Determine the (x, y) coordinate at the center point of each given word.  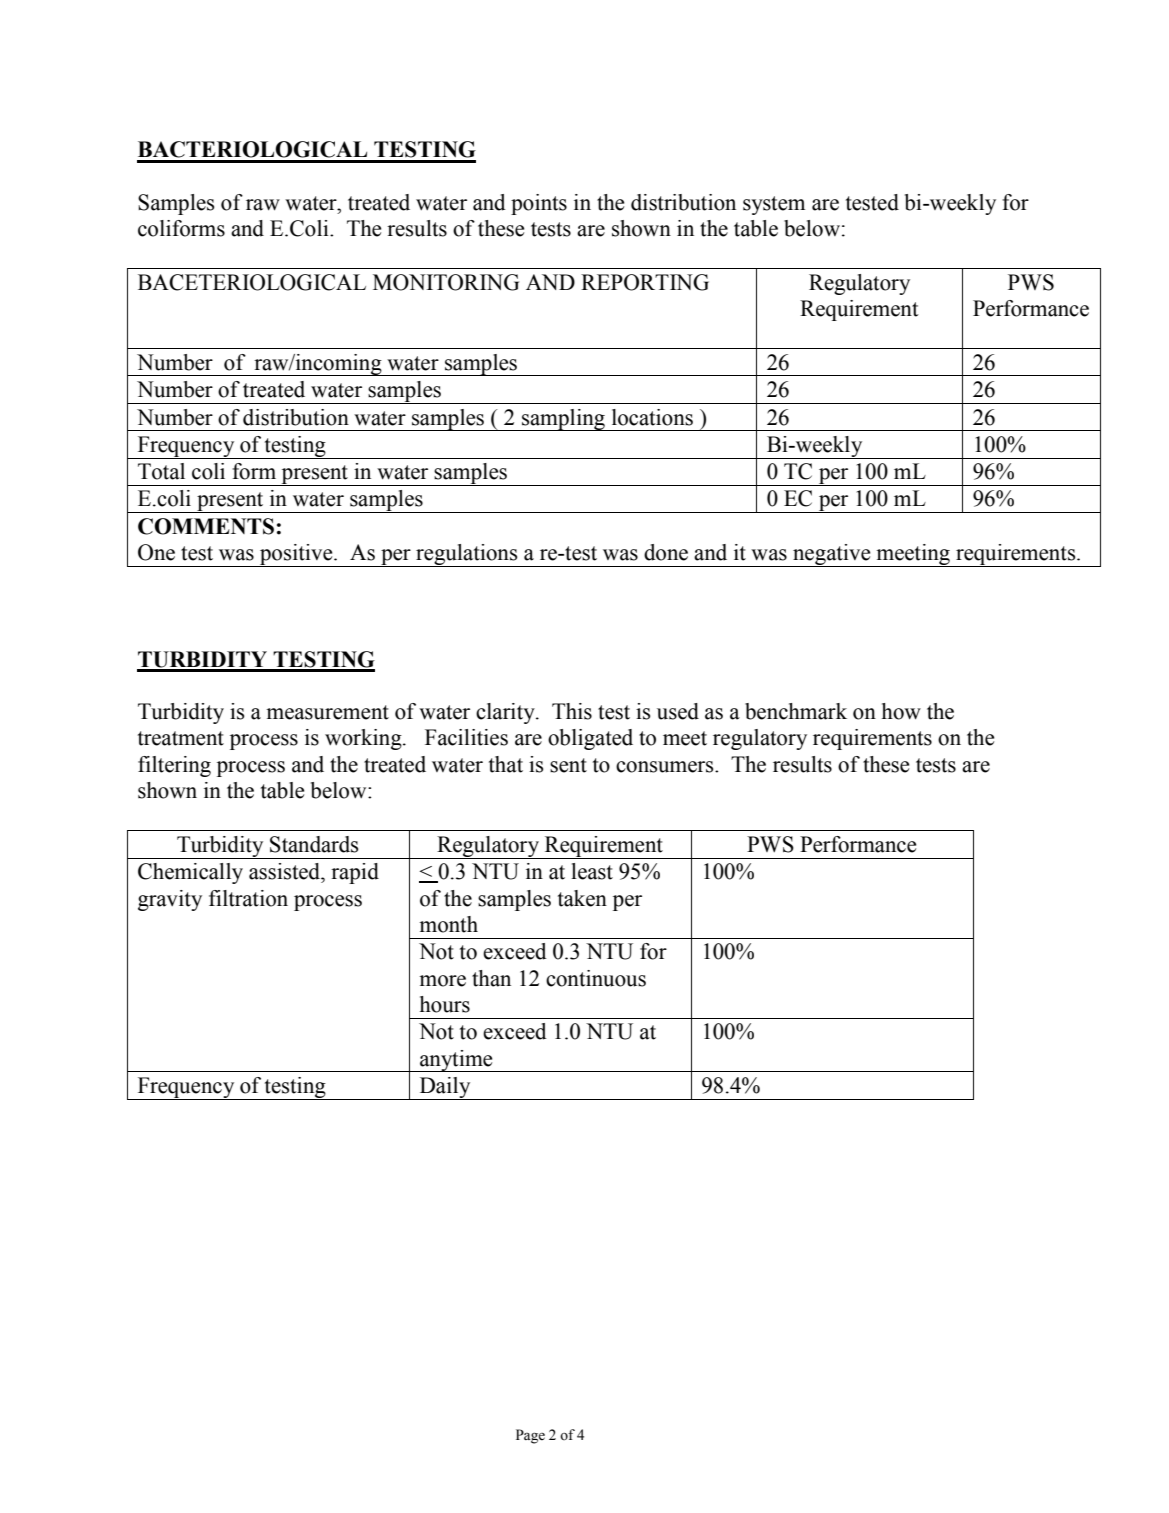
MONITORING (446, 282)
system (774, 205)
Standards (314, 844)
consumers (666, 767)
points (539, 204)
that (506, 764)
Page (530, 1436)
